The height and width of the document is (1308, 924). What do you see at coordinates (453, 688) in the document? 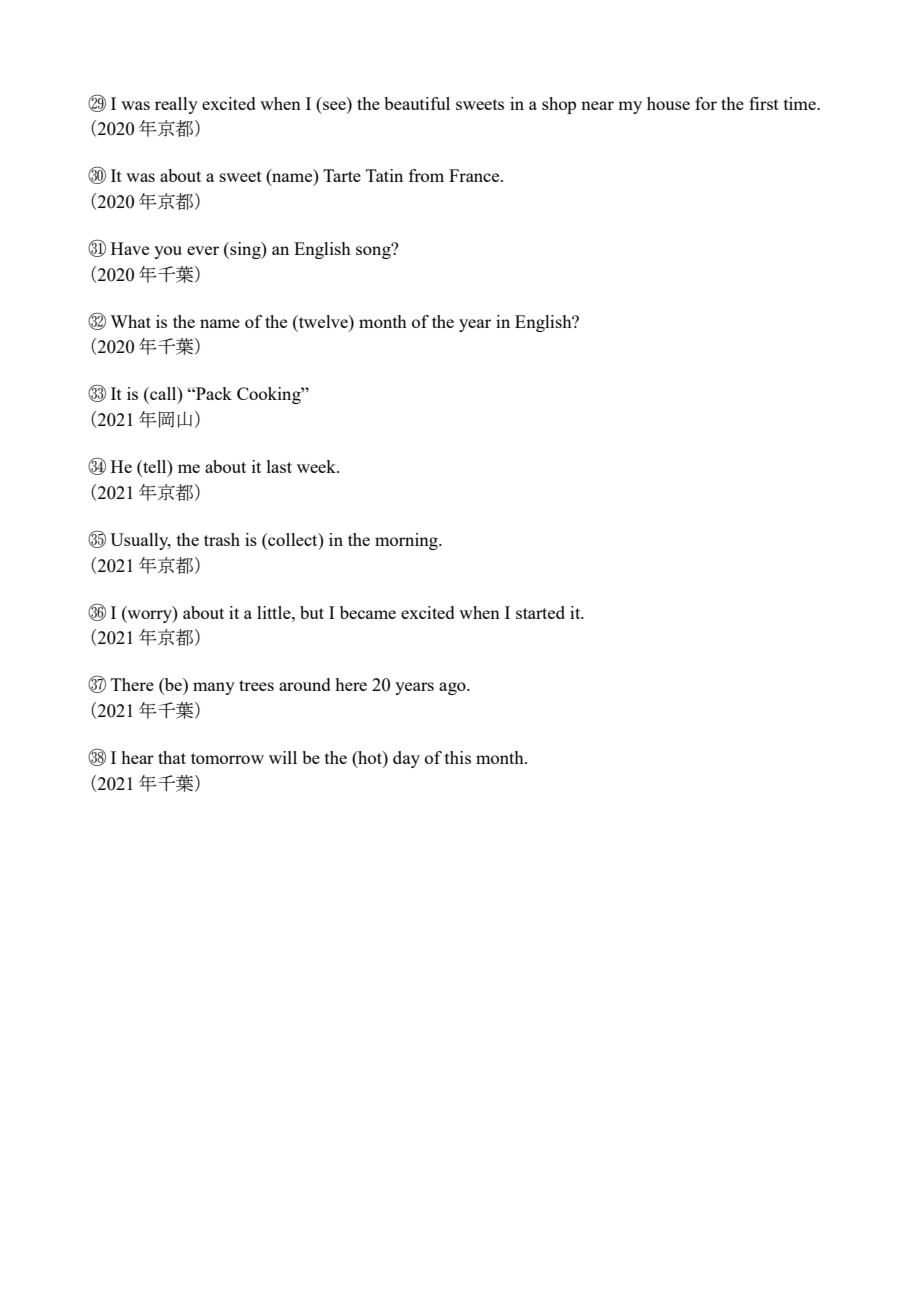
I see `ago` at bounding box center [453, 688].
